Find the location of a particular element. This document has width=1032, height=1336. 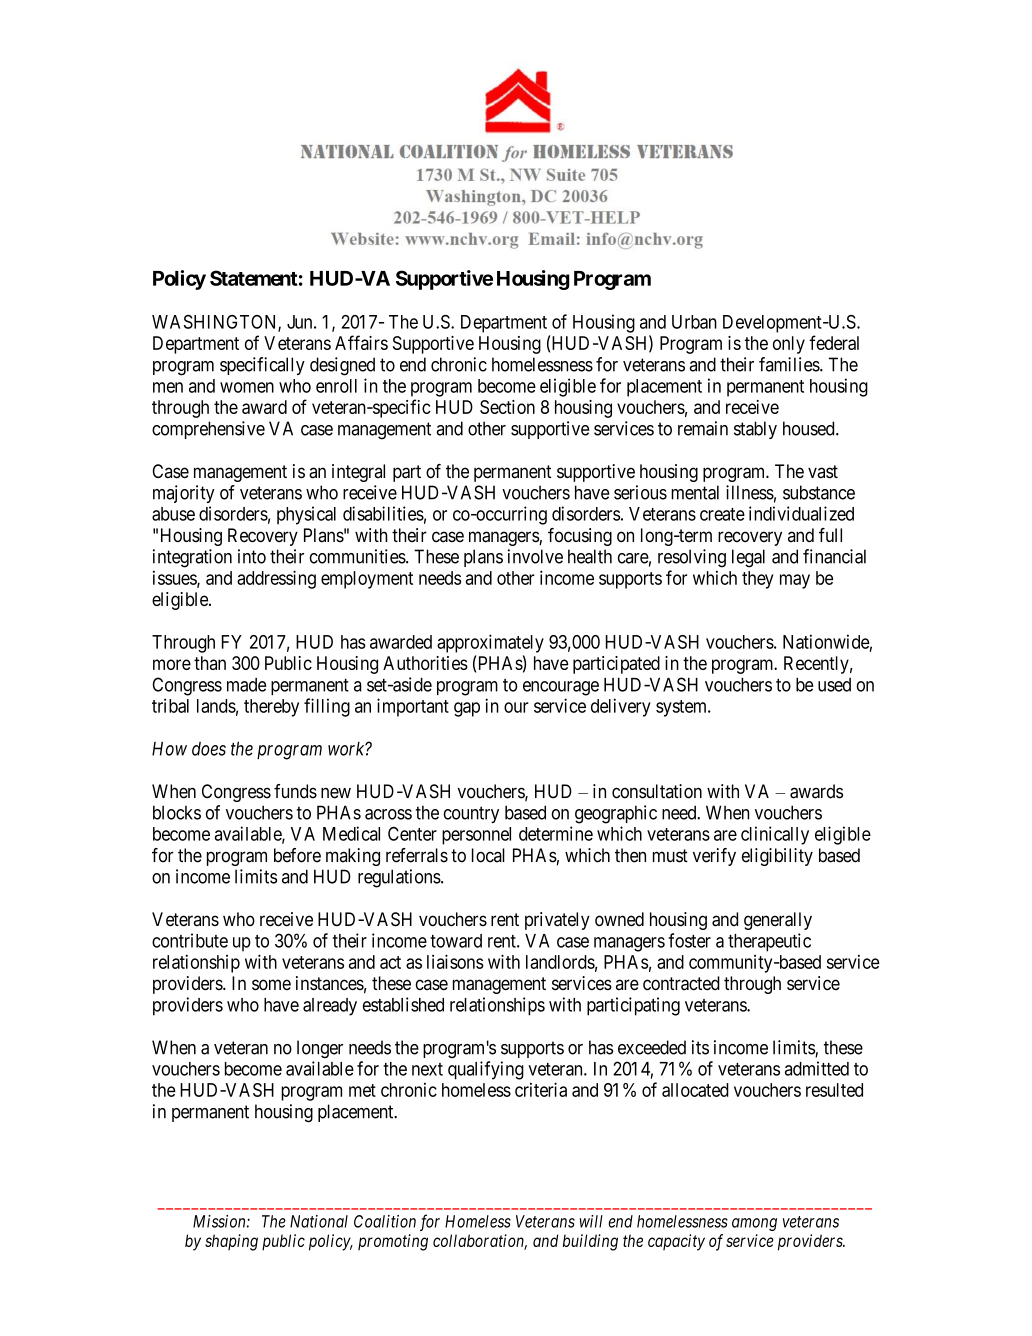

clinically is located at coordinates (775, 835).
